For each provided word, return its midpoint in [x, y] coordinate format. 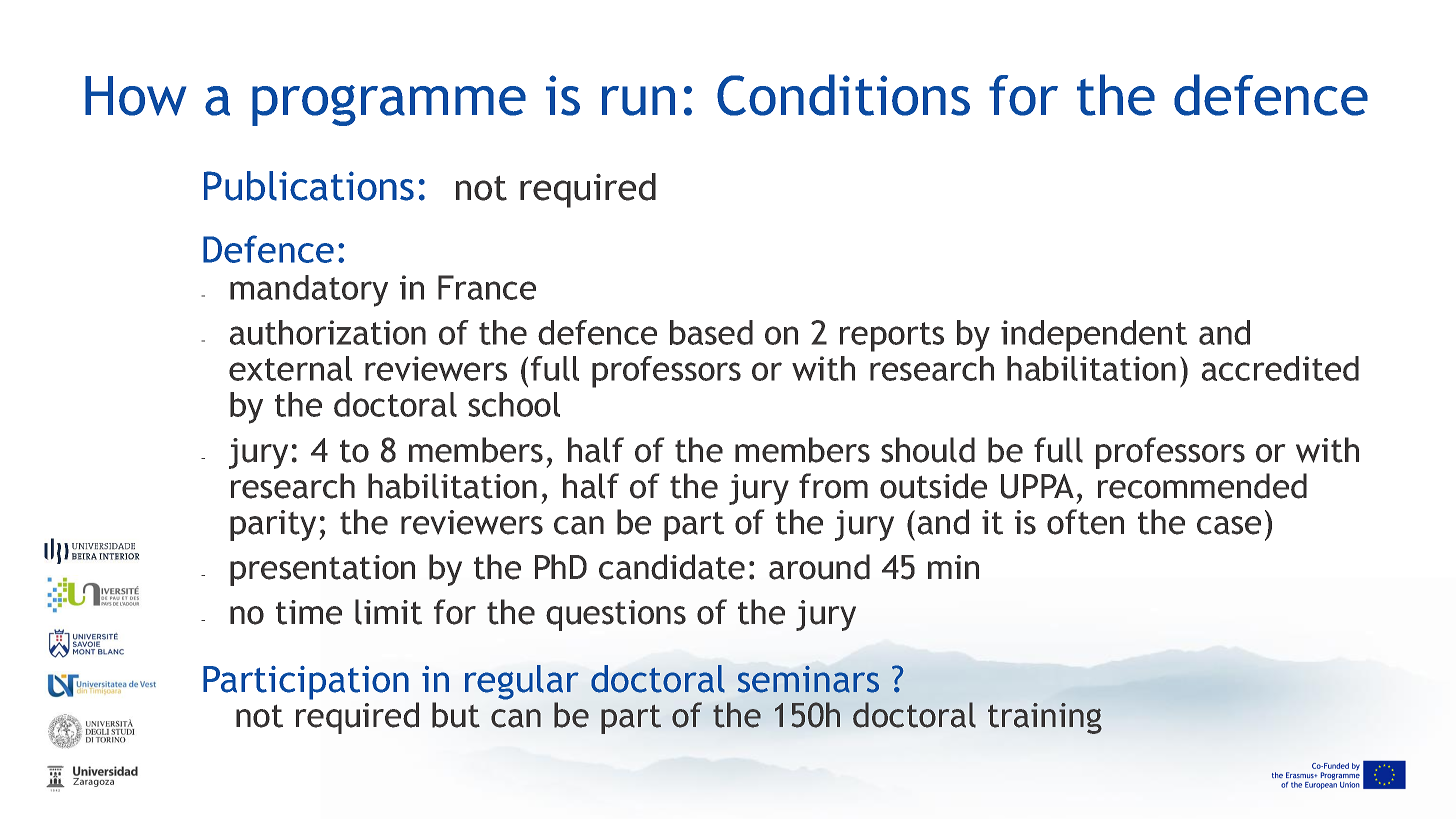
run [638, 101]
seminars [808, 679]
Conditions [843, 95]
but [456, 715]
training [1045, 718]
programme [389, 105]
